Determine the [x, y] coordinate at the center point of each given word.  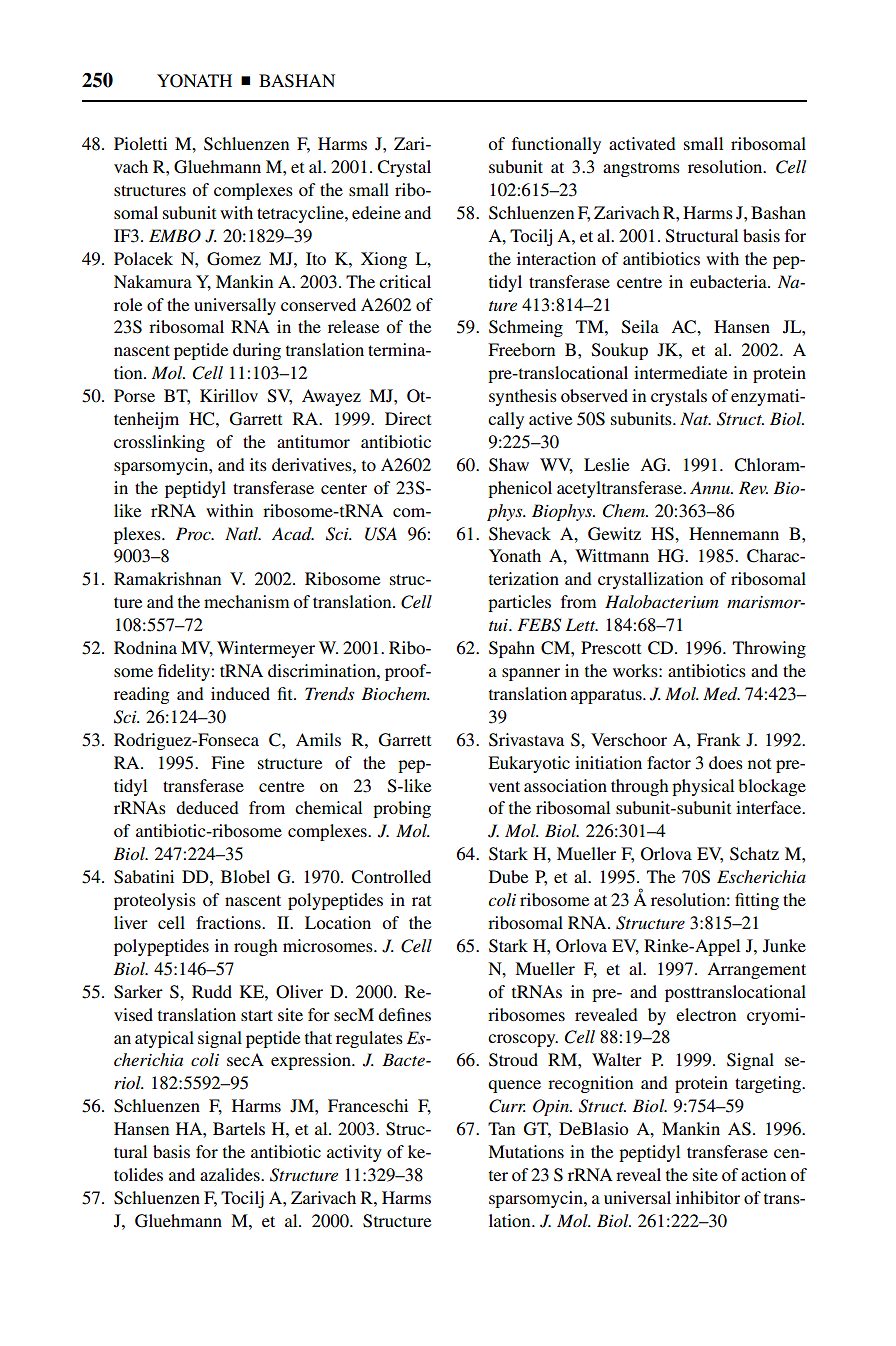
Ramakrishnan [167, 578]
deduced [207, 807]
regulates [369, 1039]
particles [519, 603]
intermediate [680, 372]
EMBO [175, 236]
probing [402, 809]
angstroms [641, 169]
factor [669, 762]
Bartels [239, 1128]
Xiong [384, 260]
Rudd [212, 991]
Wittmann [612, 555]
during [257, 351]
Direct [408, 418]
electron [706, 1014]
